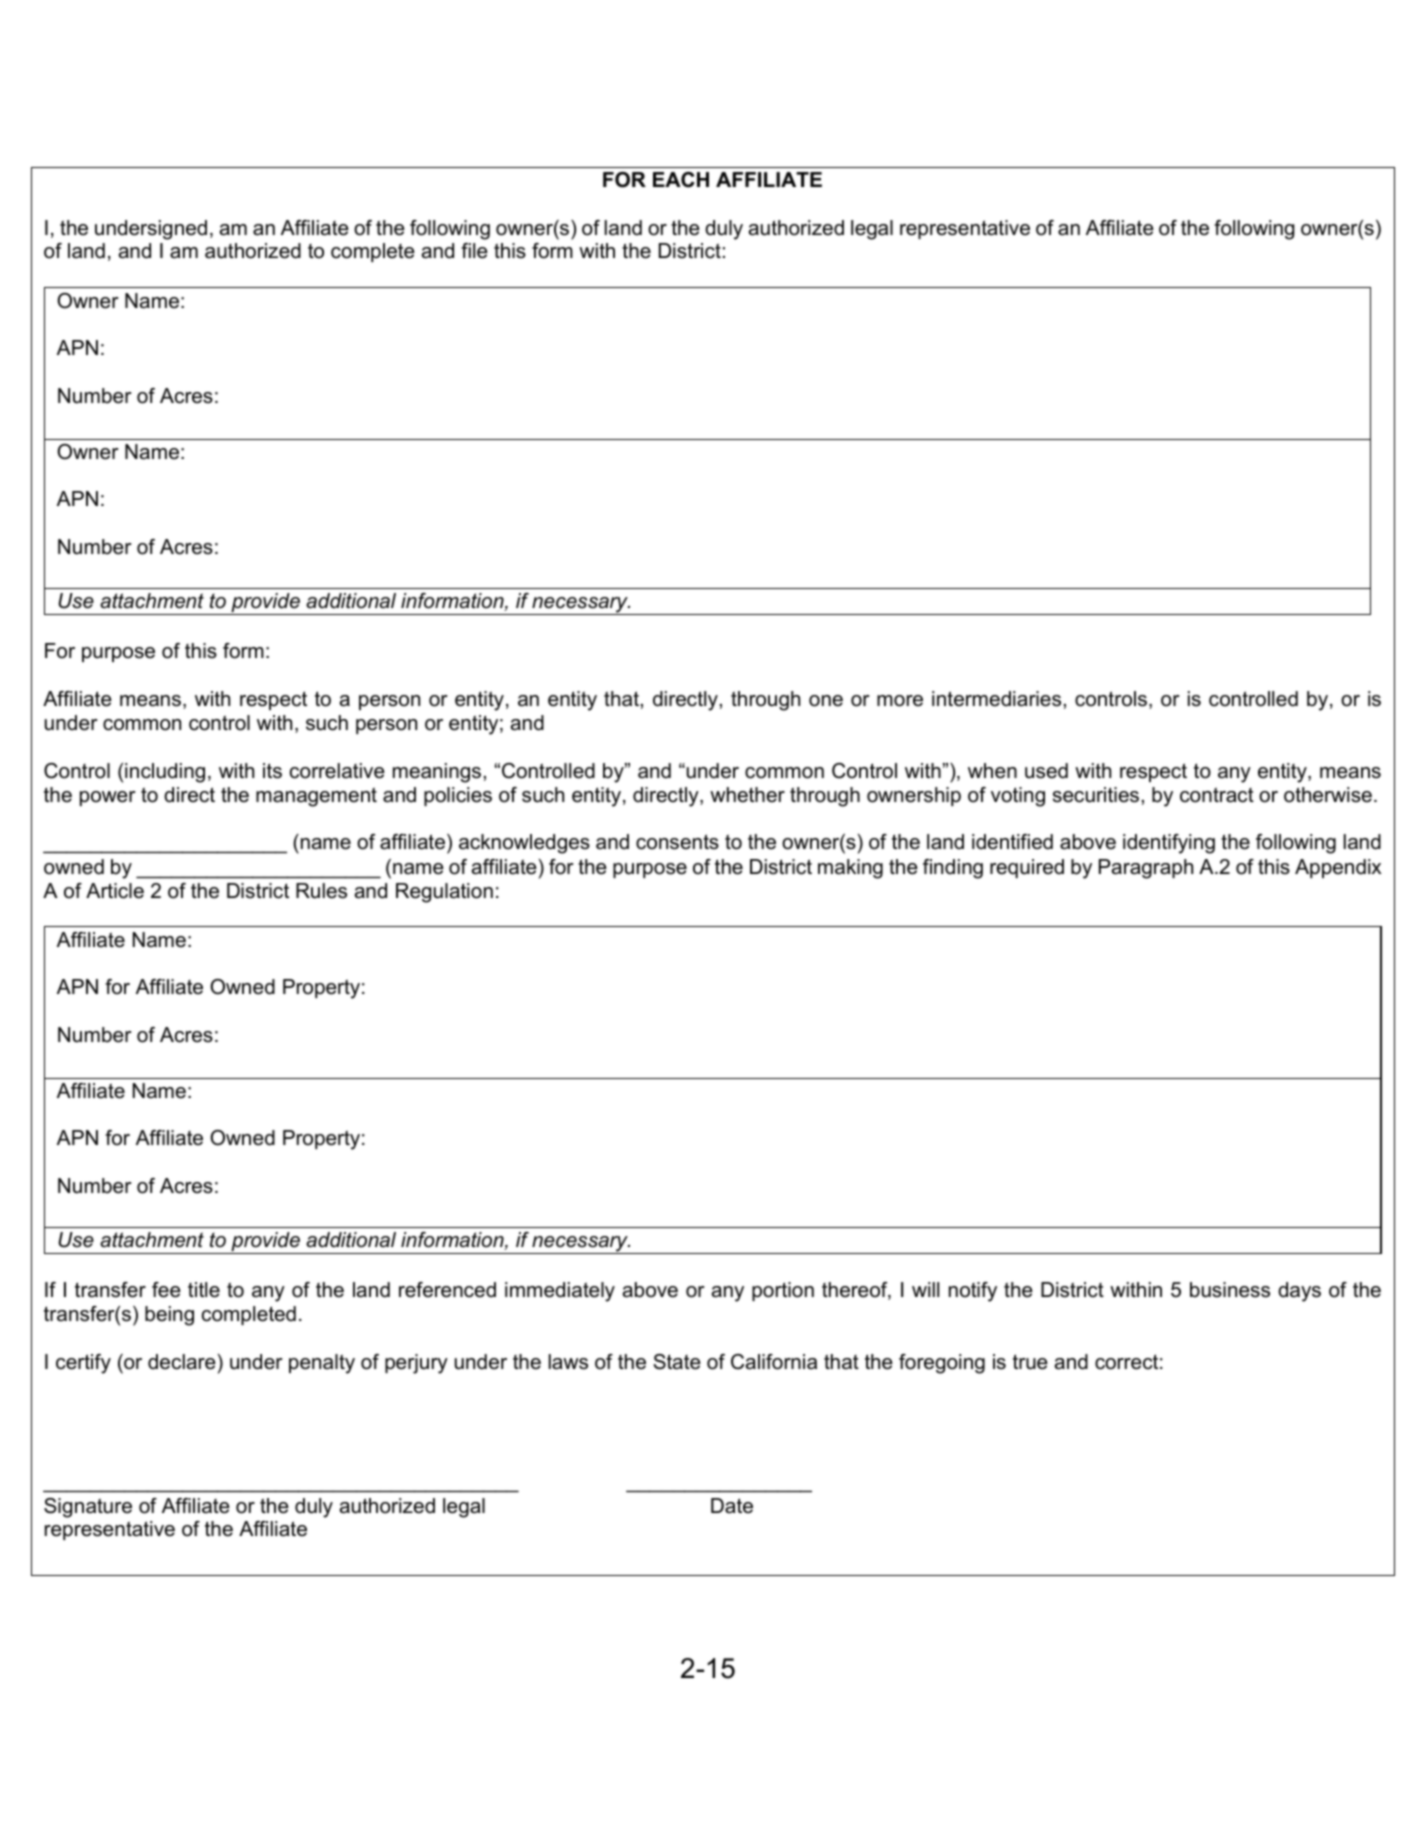 The image size is (1416, 1832). I want to click on one, so click(826, 701).
